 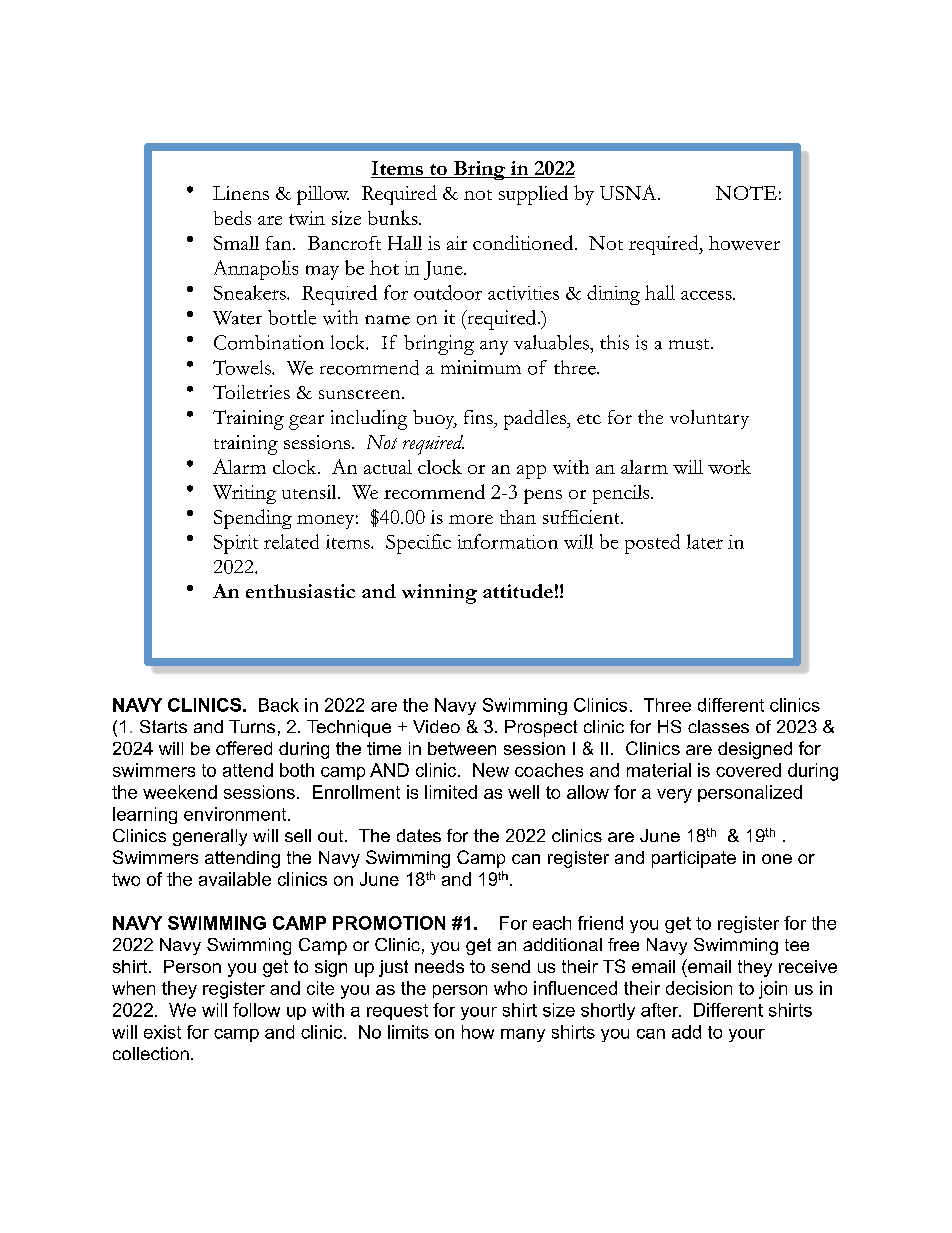 What do you see at coordinates (699, 988) in the screenshot?
I see `decision` at bounding box center [699, 988].
